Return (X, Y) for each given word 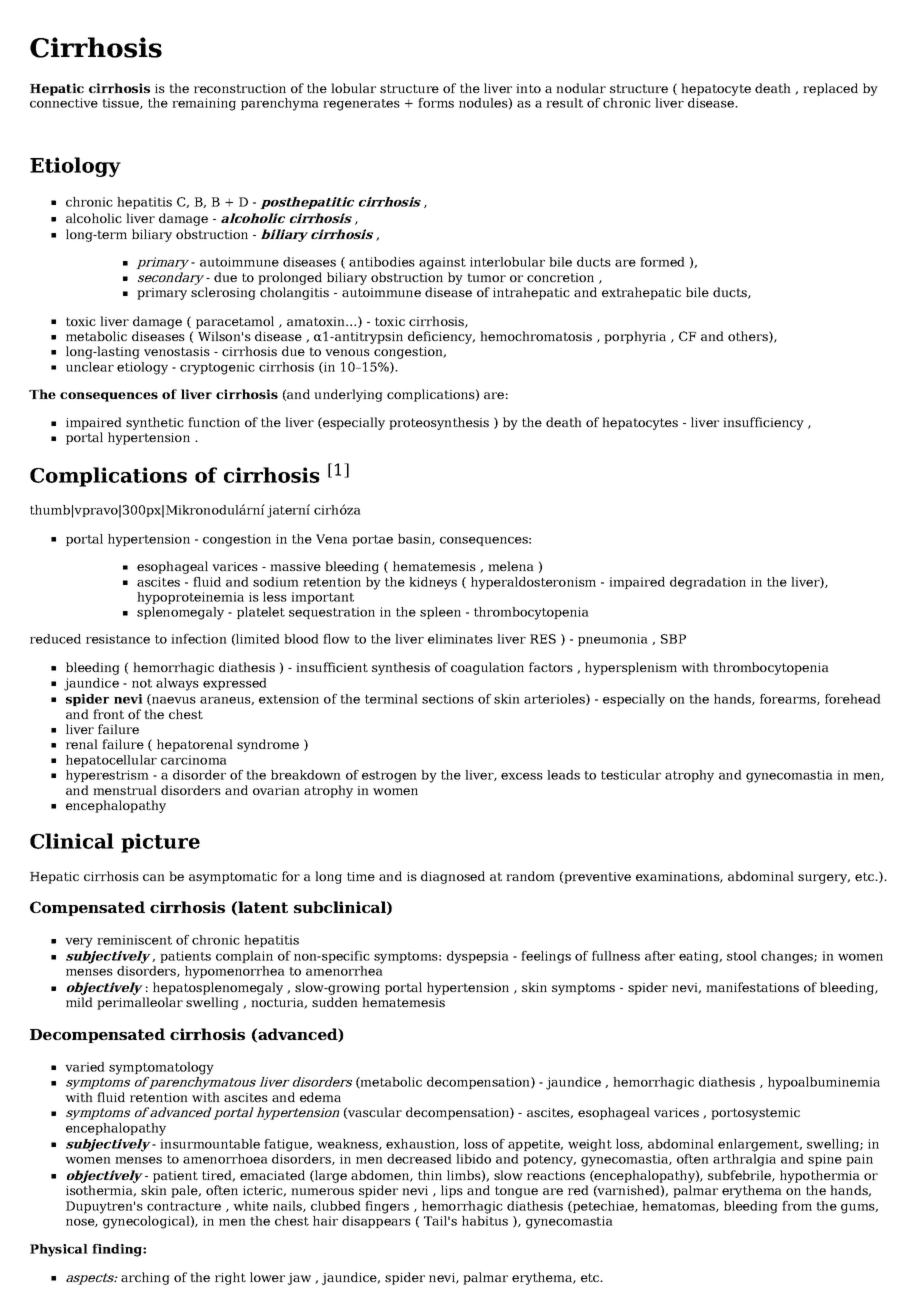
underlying (348, 395)
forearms (789, 699)
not (142, 683)
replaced (830, 89)
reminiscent (134, 940)
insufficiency (763, 423)
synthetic (155, 423)
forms (436, 103)
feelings (546, 957)
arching (145, 1278)
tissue (121, 103)
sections (448, 699)
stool (742, 956)
